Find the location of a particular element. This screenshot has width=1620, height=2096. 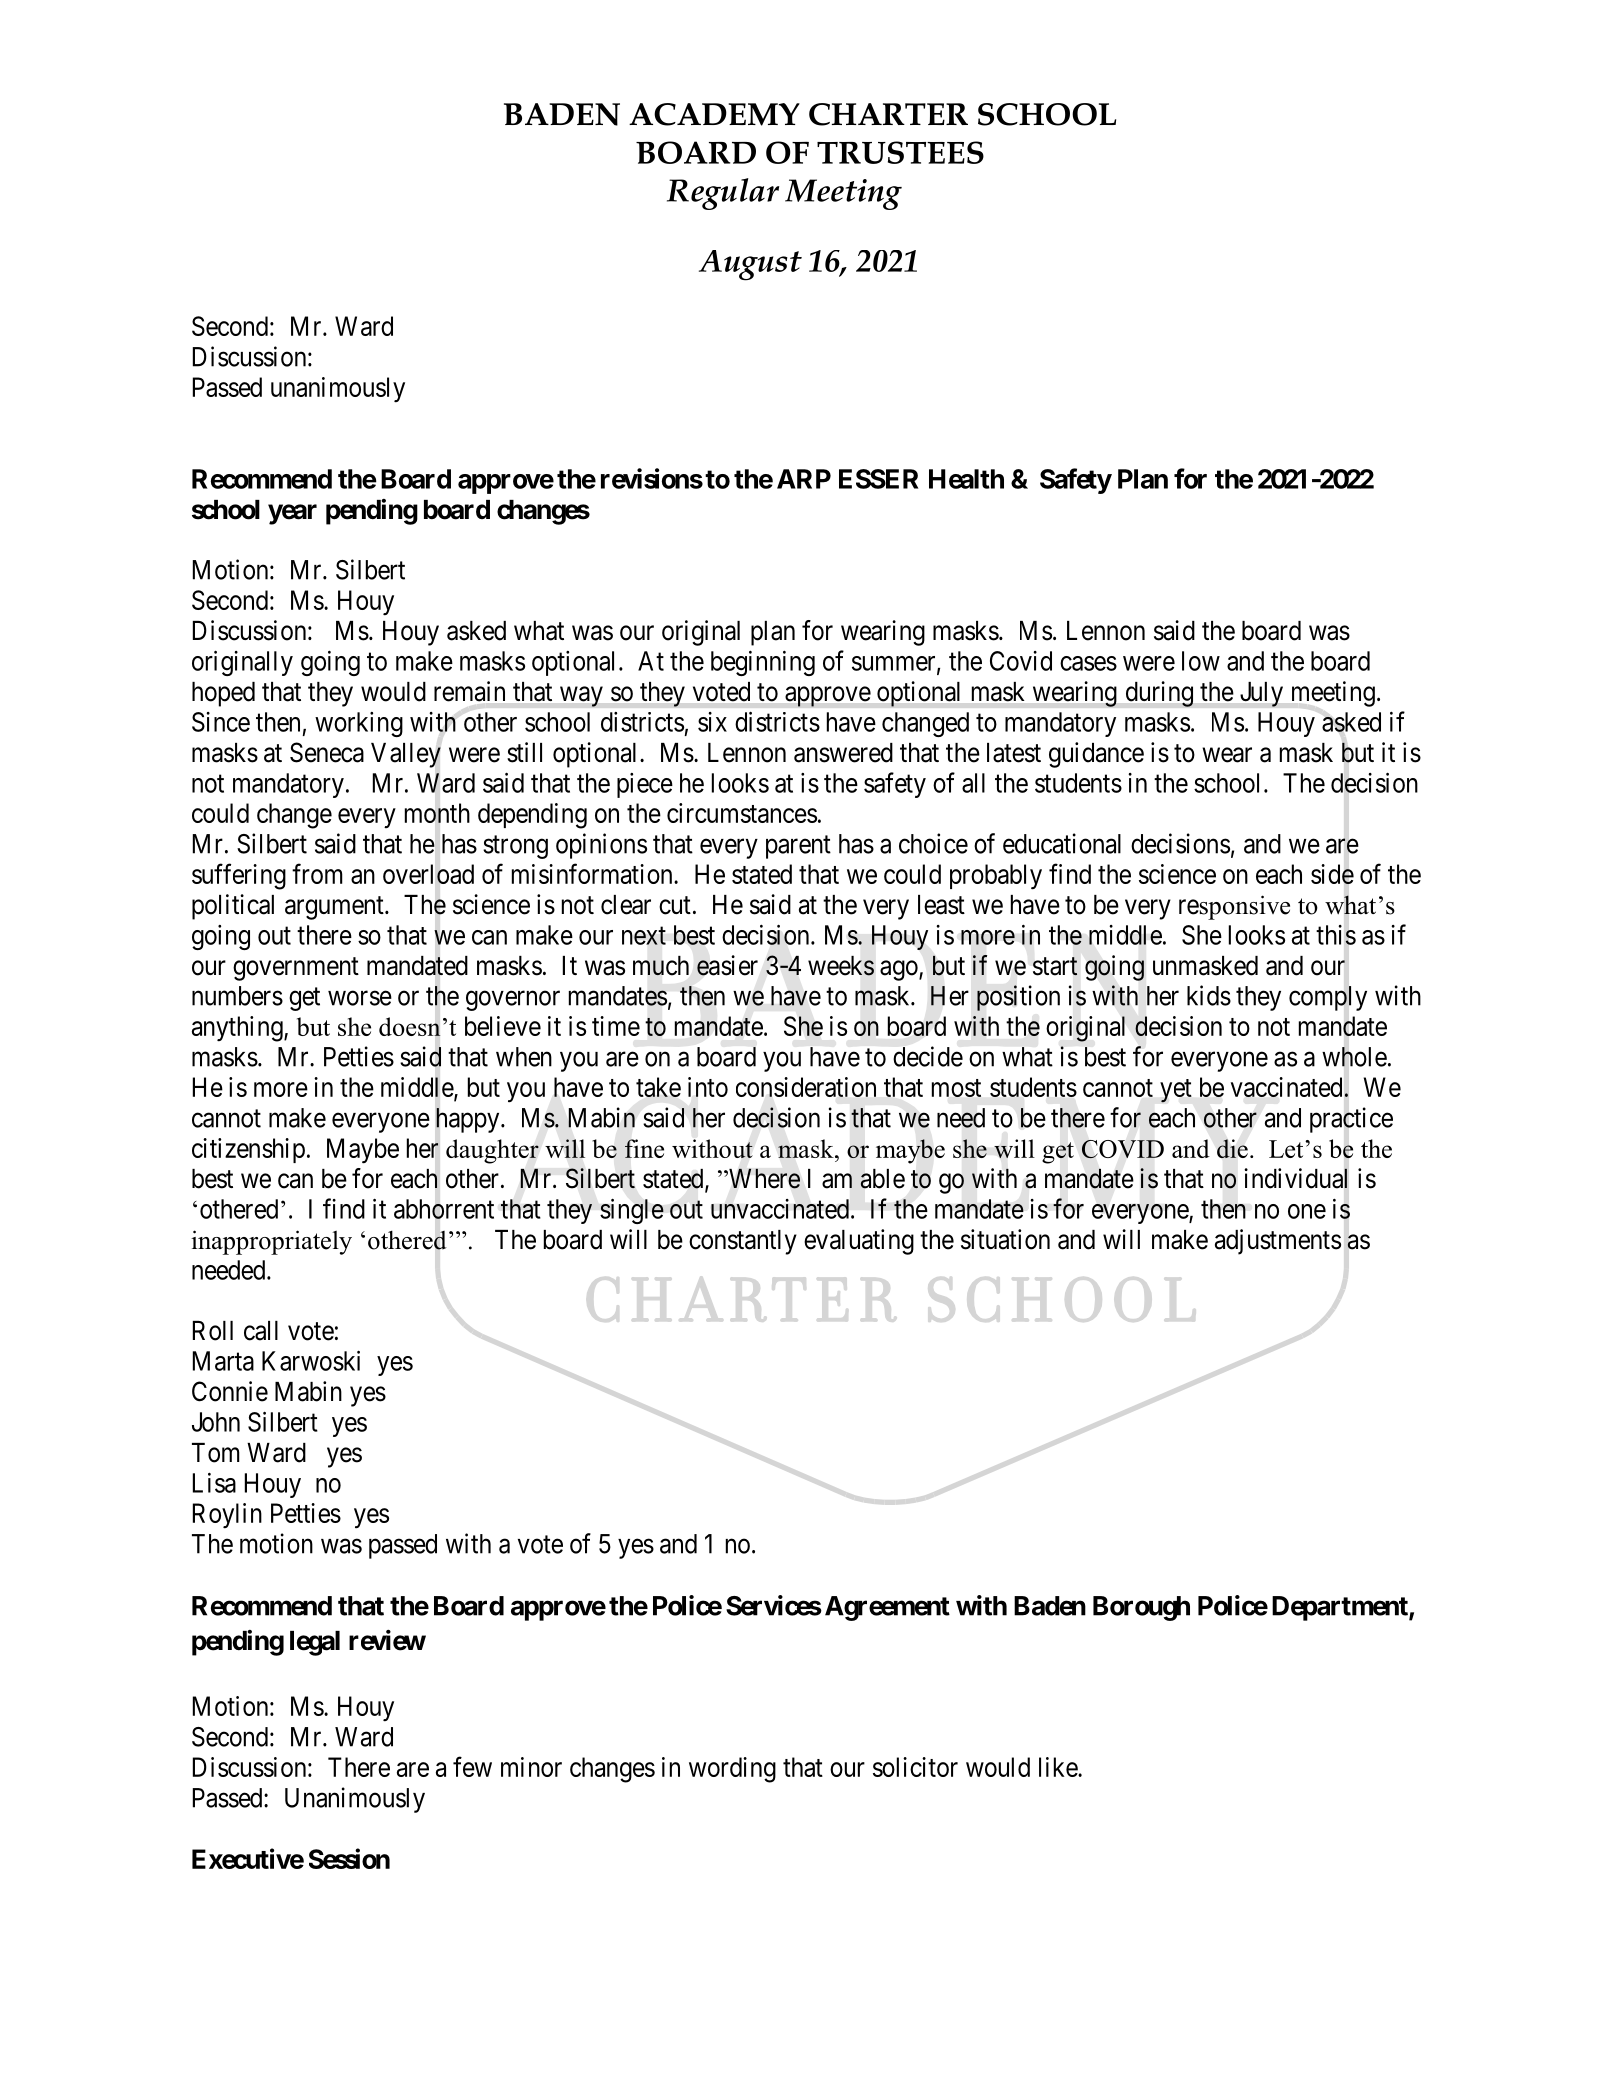

Session is located at coordinates (349, 1858).
